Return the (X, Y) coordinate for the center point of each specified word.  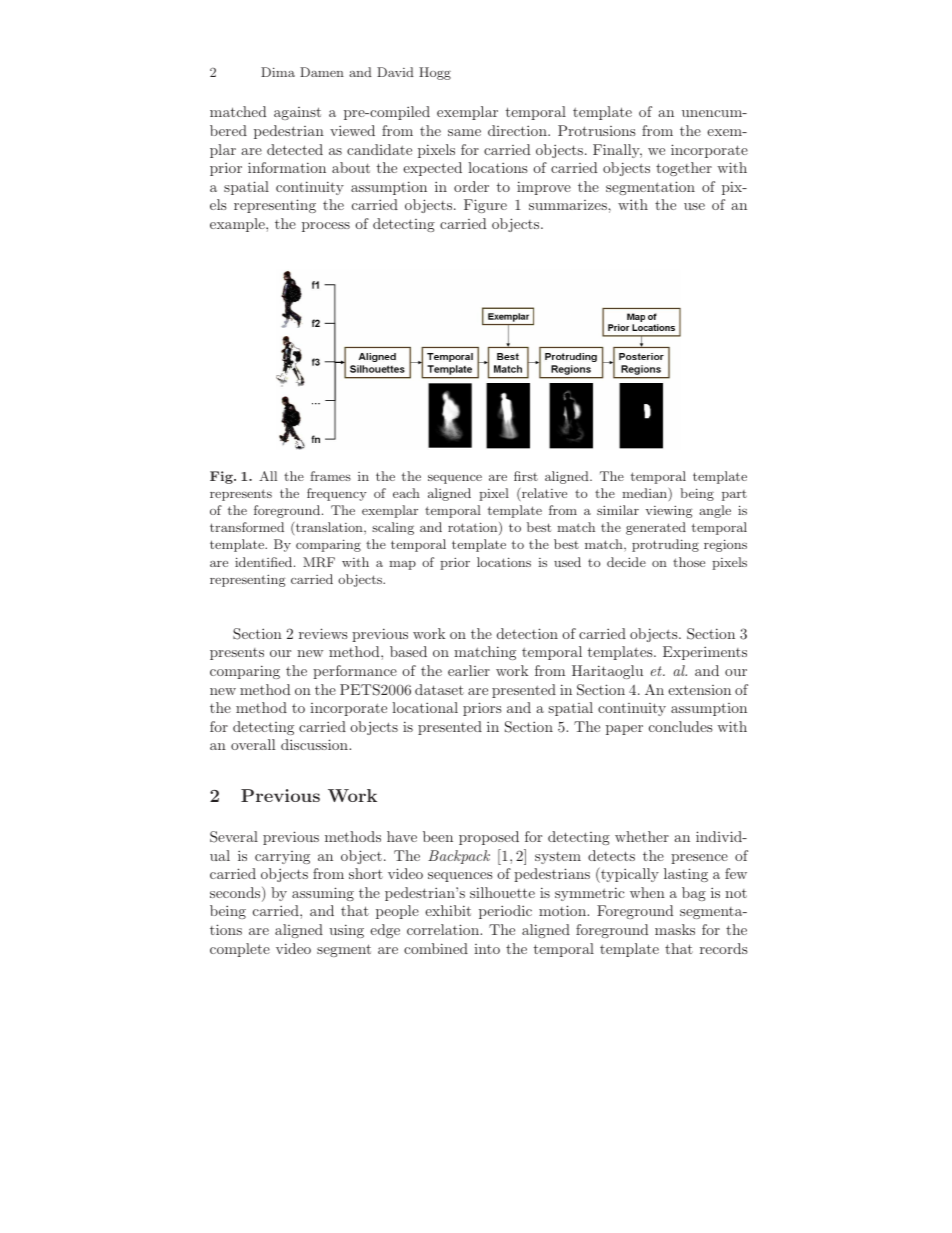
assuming (323, 894)
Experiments (705, 653)
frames (330, 476)
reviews (323, 633)
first (526, 476)
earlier (469, 670)
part (734, 495)
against (297, 113)
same (464, 132)
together (684, 169)
